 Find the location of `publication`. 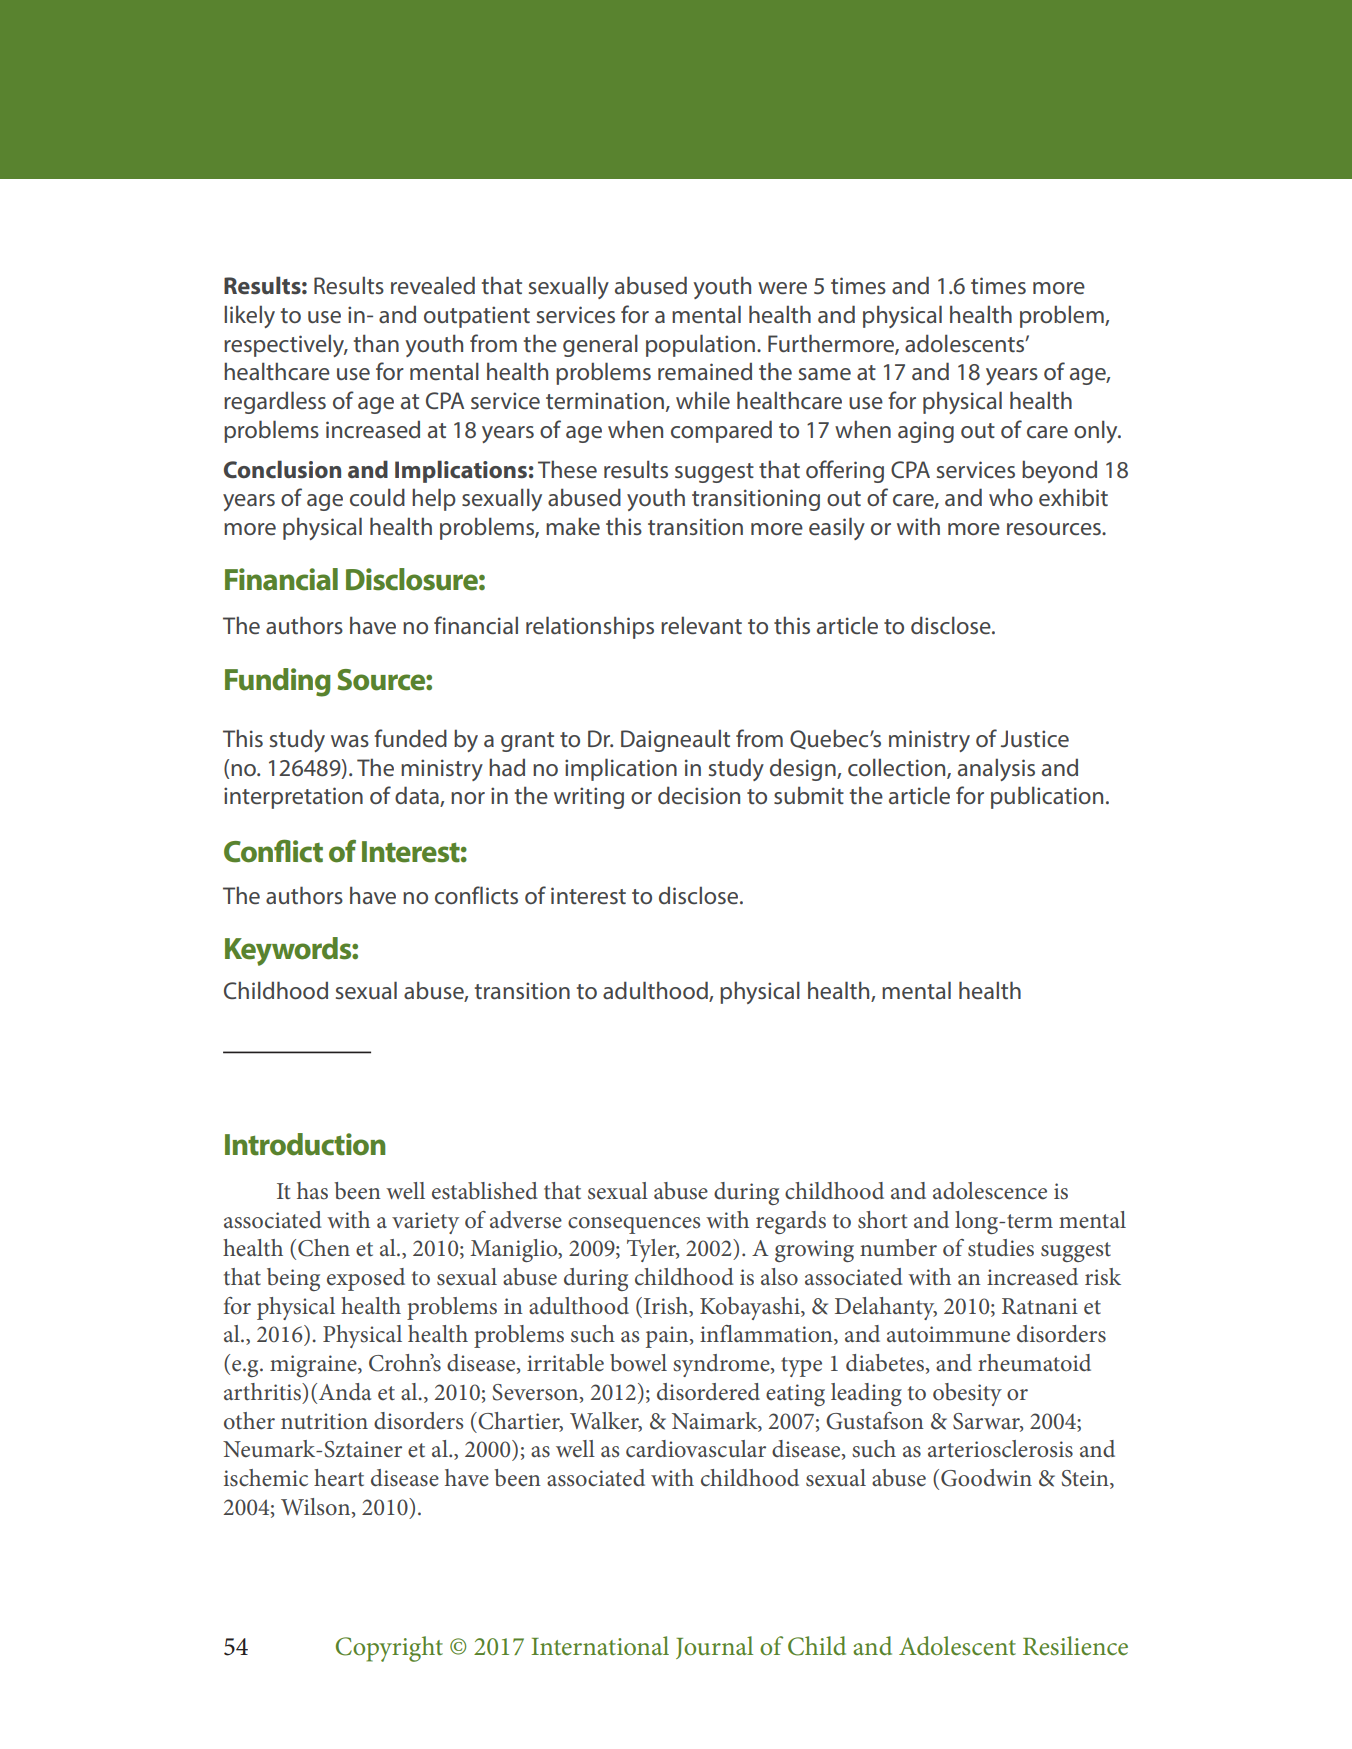

publication is located at coordinates (1047, 797).
